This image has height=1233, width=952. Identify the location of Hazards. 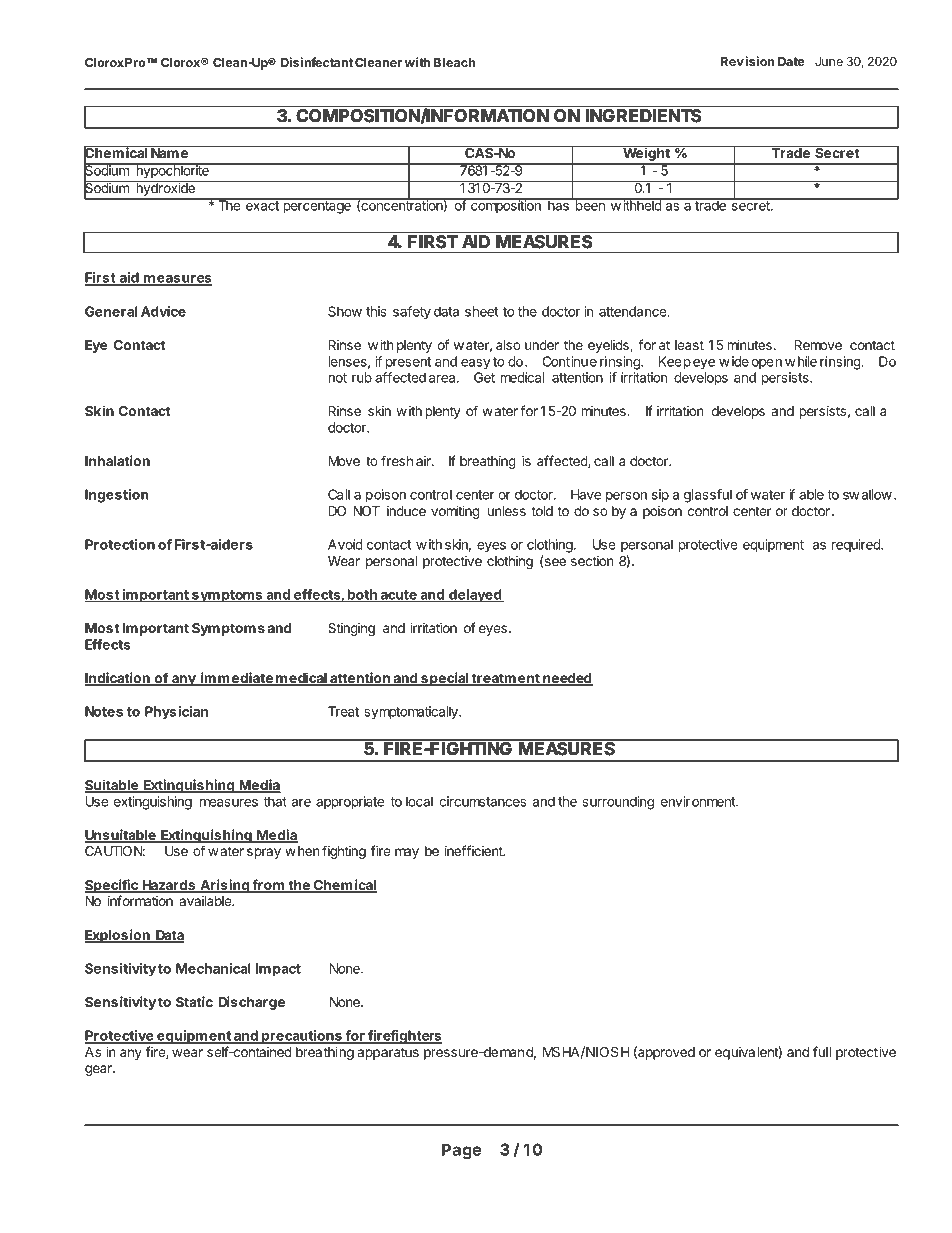
(168, 886).
